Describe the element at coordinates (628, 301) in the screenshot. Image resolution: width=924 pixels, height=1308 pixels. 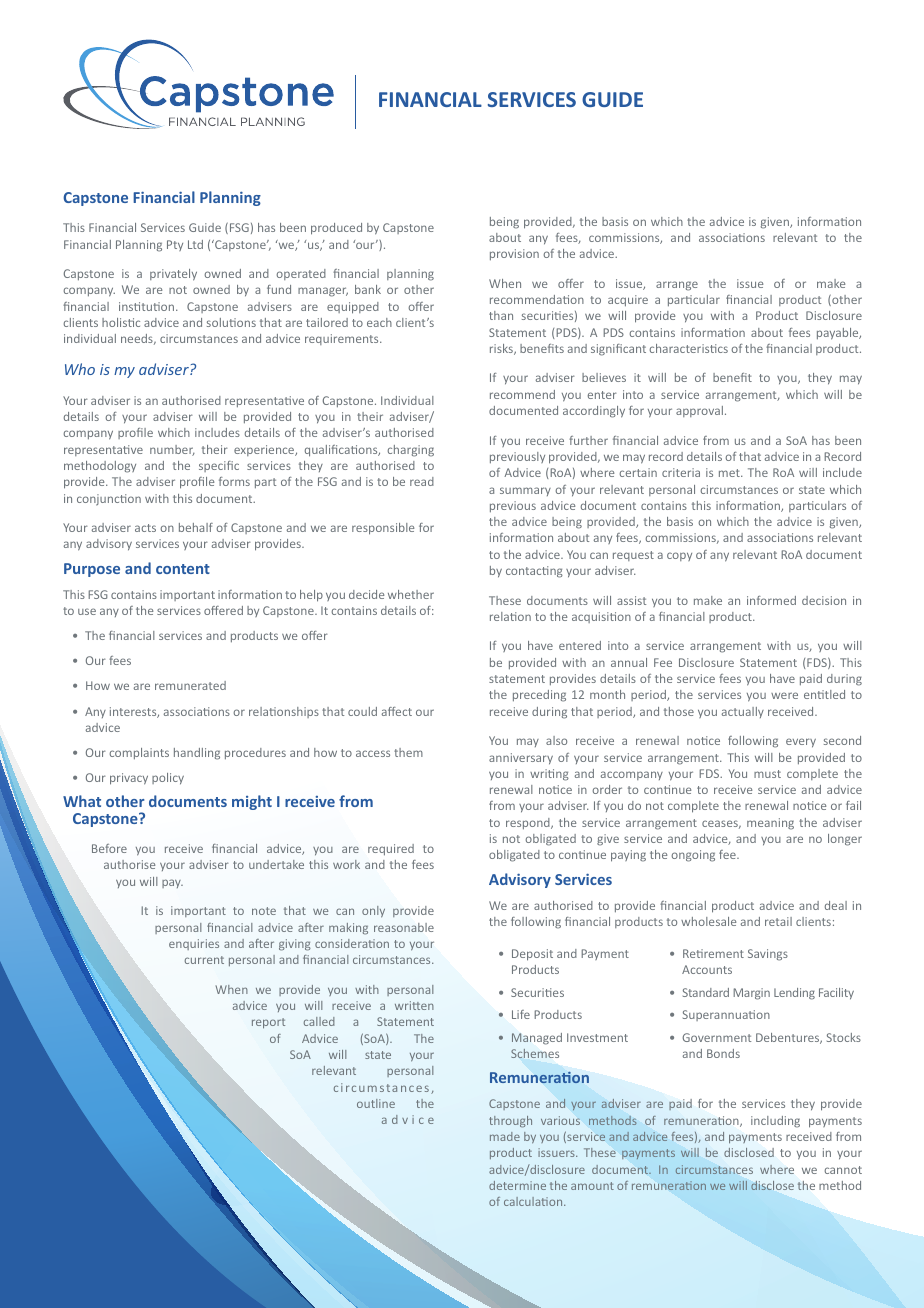
I see `acquire` at that location.
